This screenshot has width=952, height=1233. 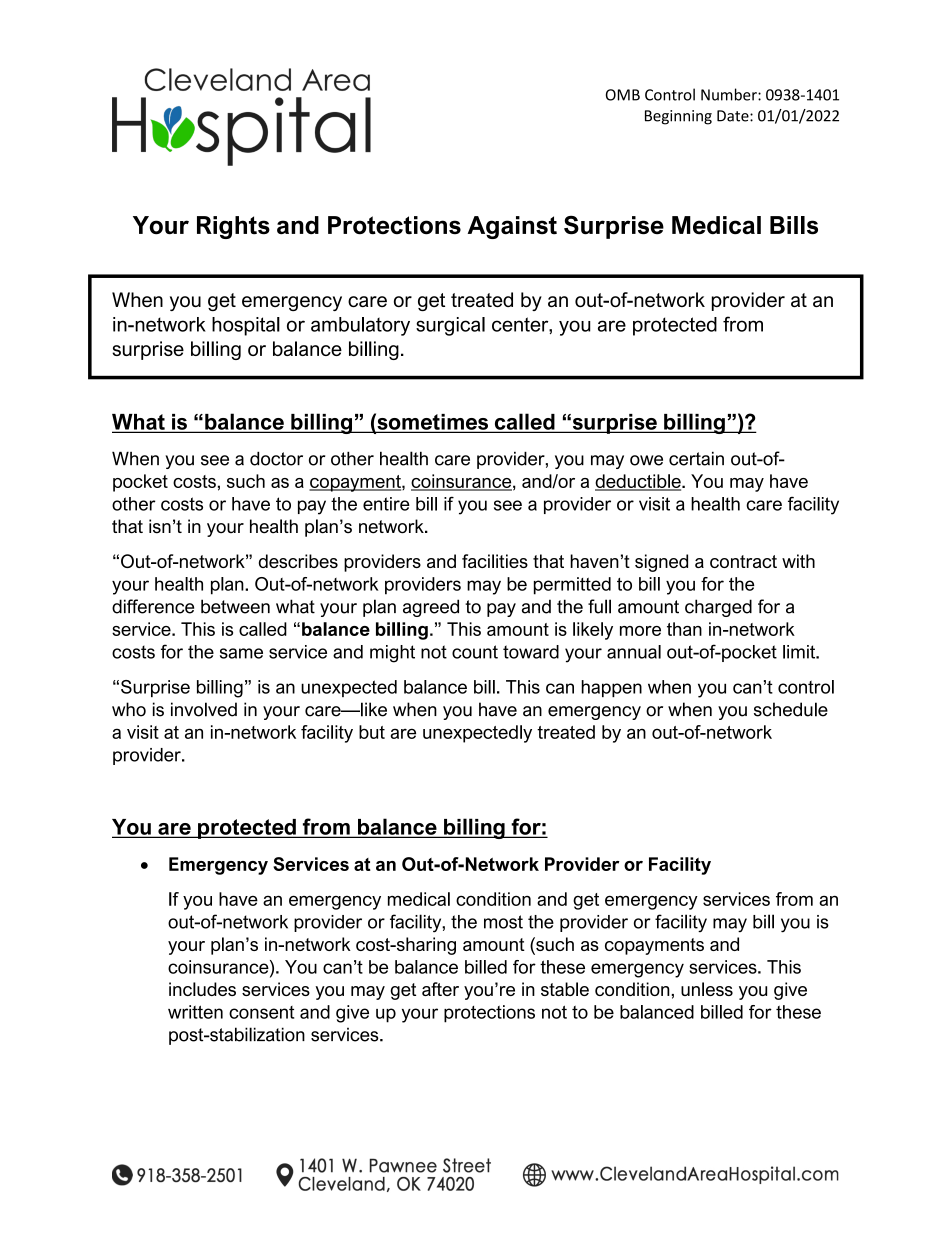 I want to click on surgical, so click(x=450, y=326).
